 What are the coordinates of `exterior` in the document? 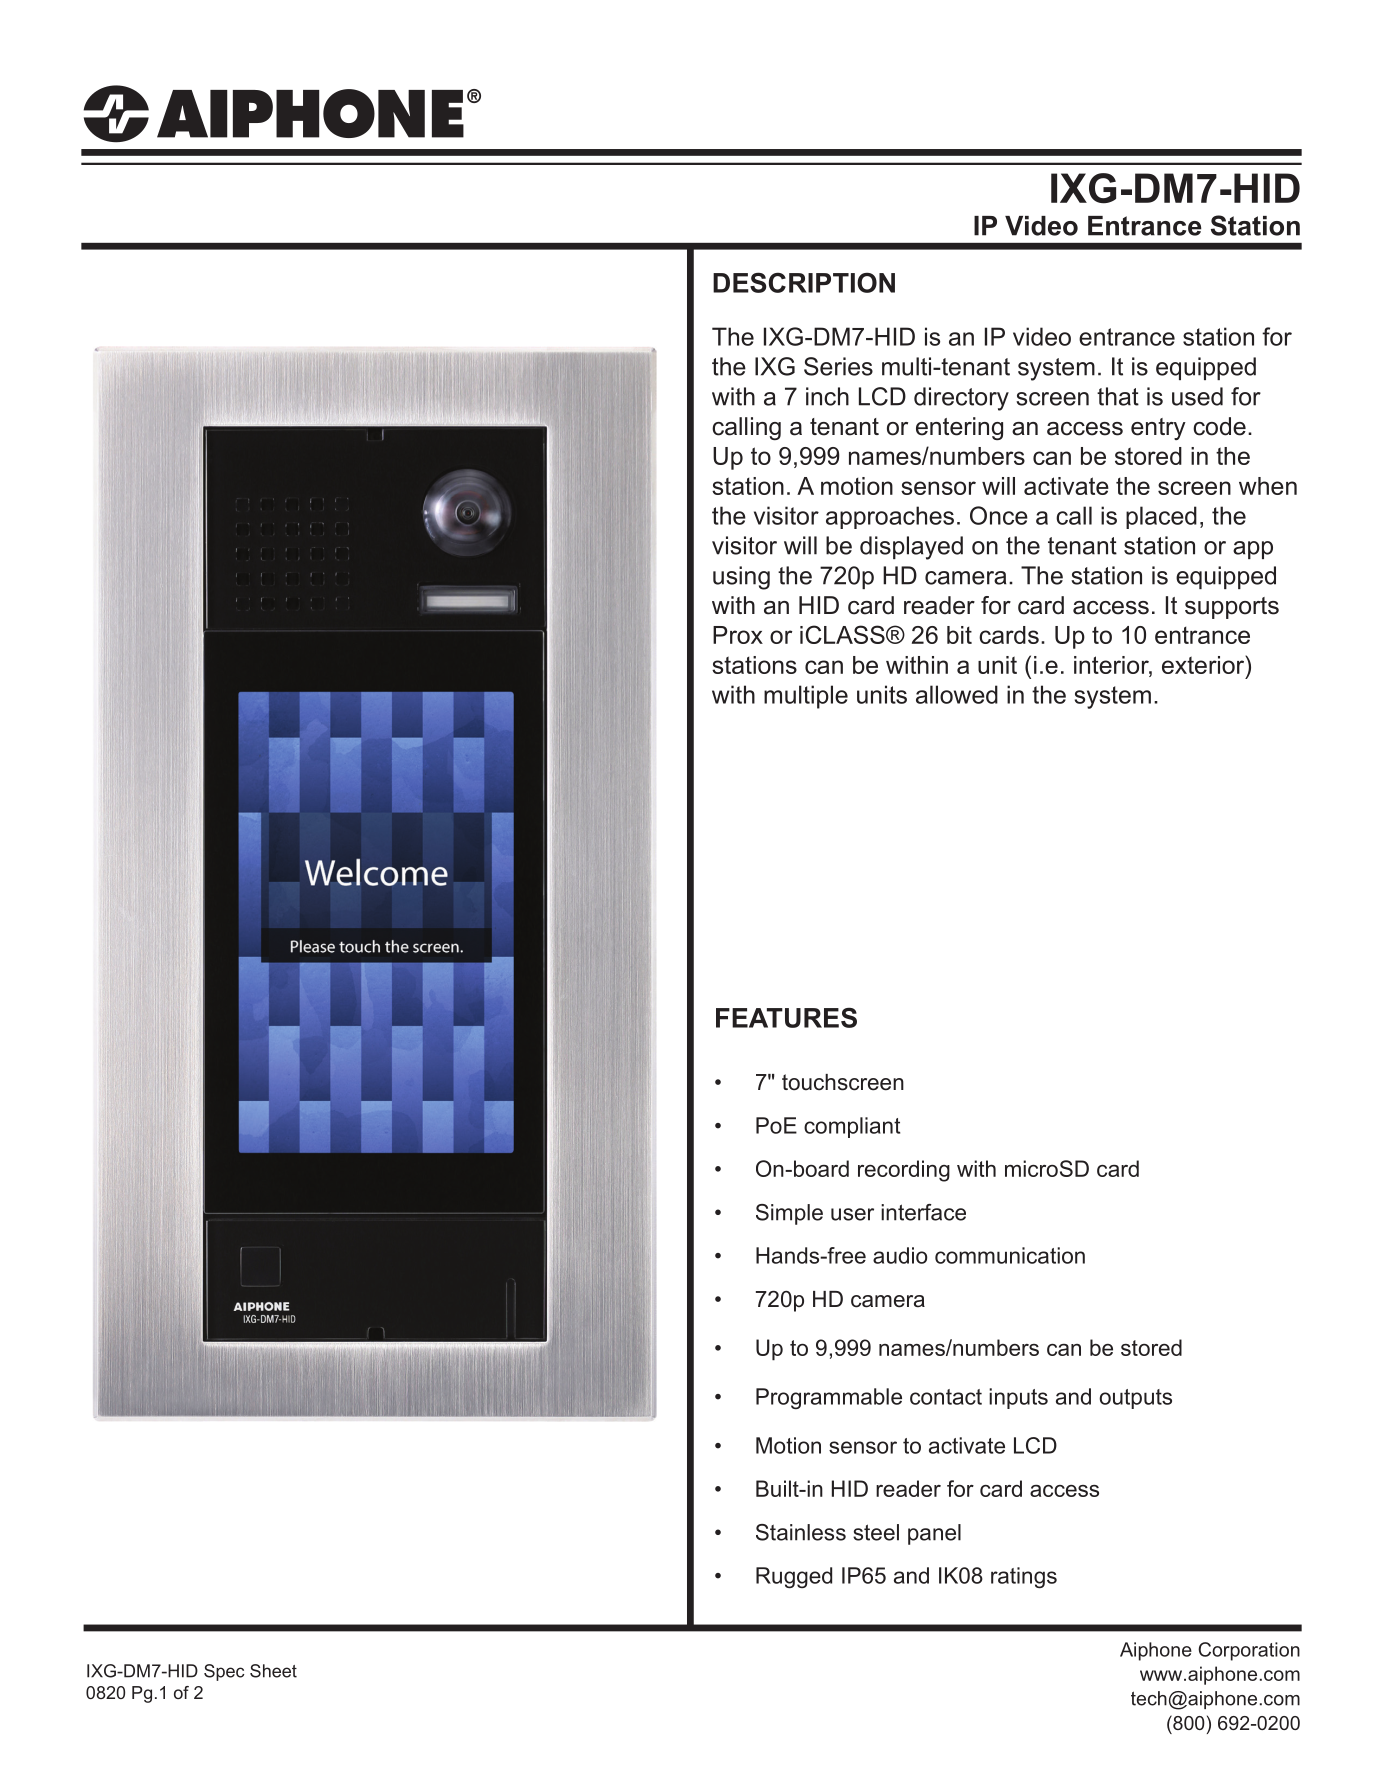 It's located at (1204, 664).
